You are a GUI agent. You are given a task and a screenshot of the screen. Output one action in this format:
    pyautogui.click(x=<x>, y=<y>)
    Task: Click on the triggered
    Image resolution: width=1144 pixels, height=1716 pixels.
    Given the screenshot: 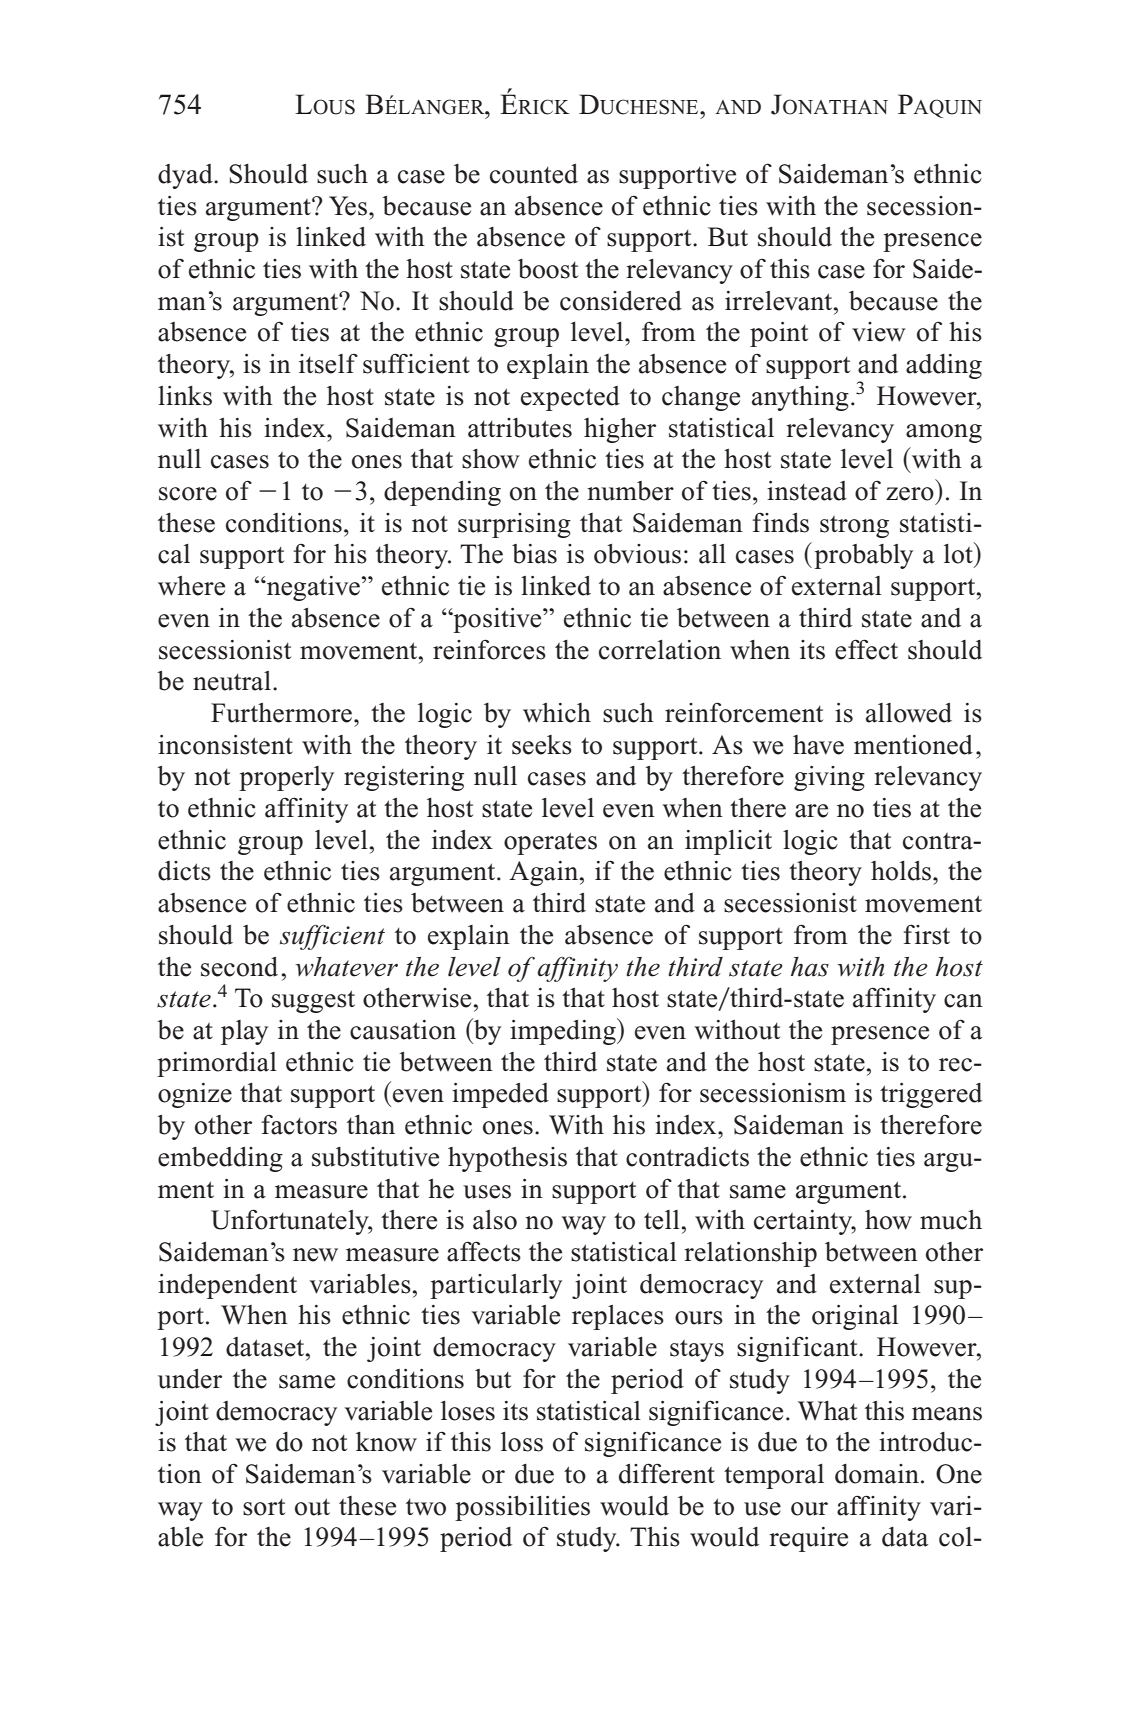 What is the action you would take?
    pyautogui.click(x=931, y=1095)
